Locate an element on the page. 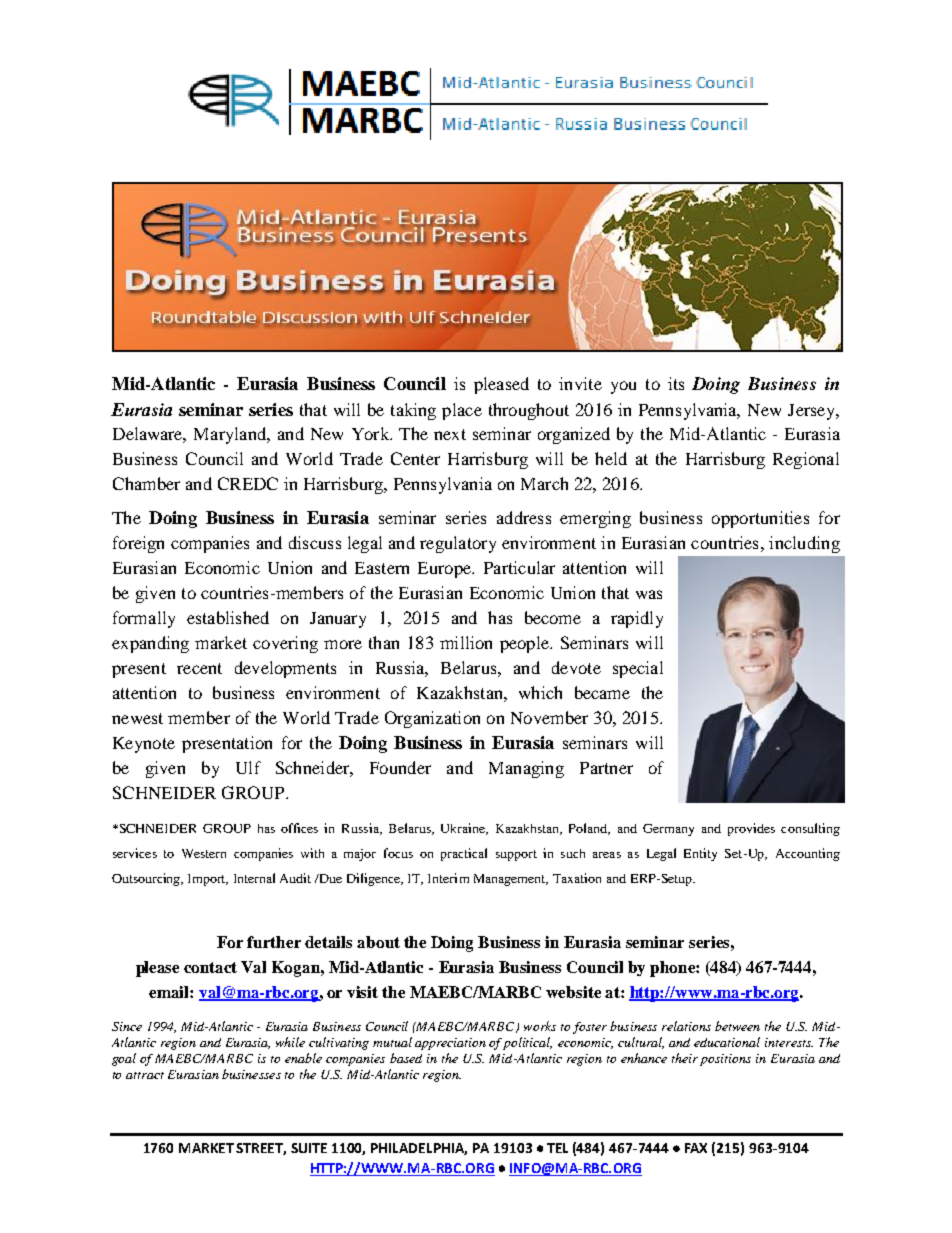 This page has height=1233, width=952. Founder is located at coordinates (400, 767).
